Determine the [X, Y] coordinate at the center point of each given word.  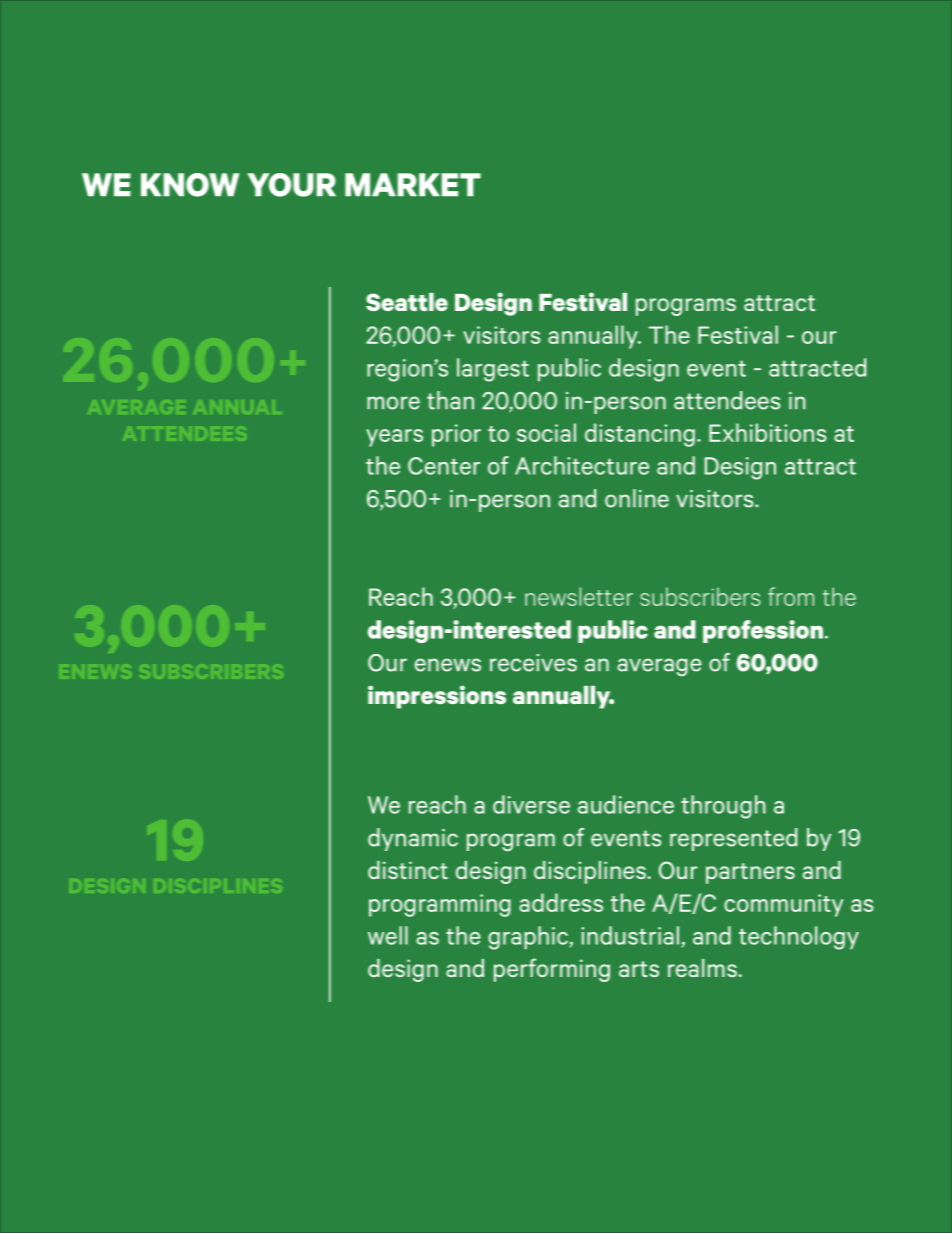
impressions [437, 697]
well [388, 935]
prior [456, 435]
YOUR [291, 185]
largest [493, 370]
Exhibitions [767, 432]
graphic [528, 938]
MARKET [413, 184]
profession [763, 631]
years [394, 438]
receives [533, 663]
